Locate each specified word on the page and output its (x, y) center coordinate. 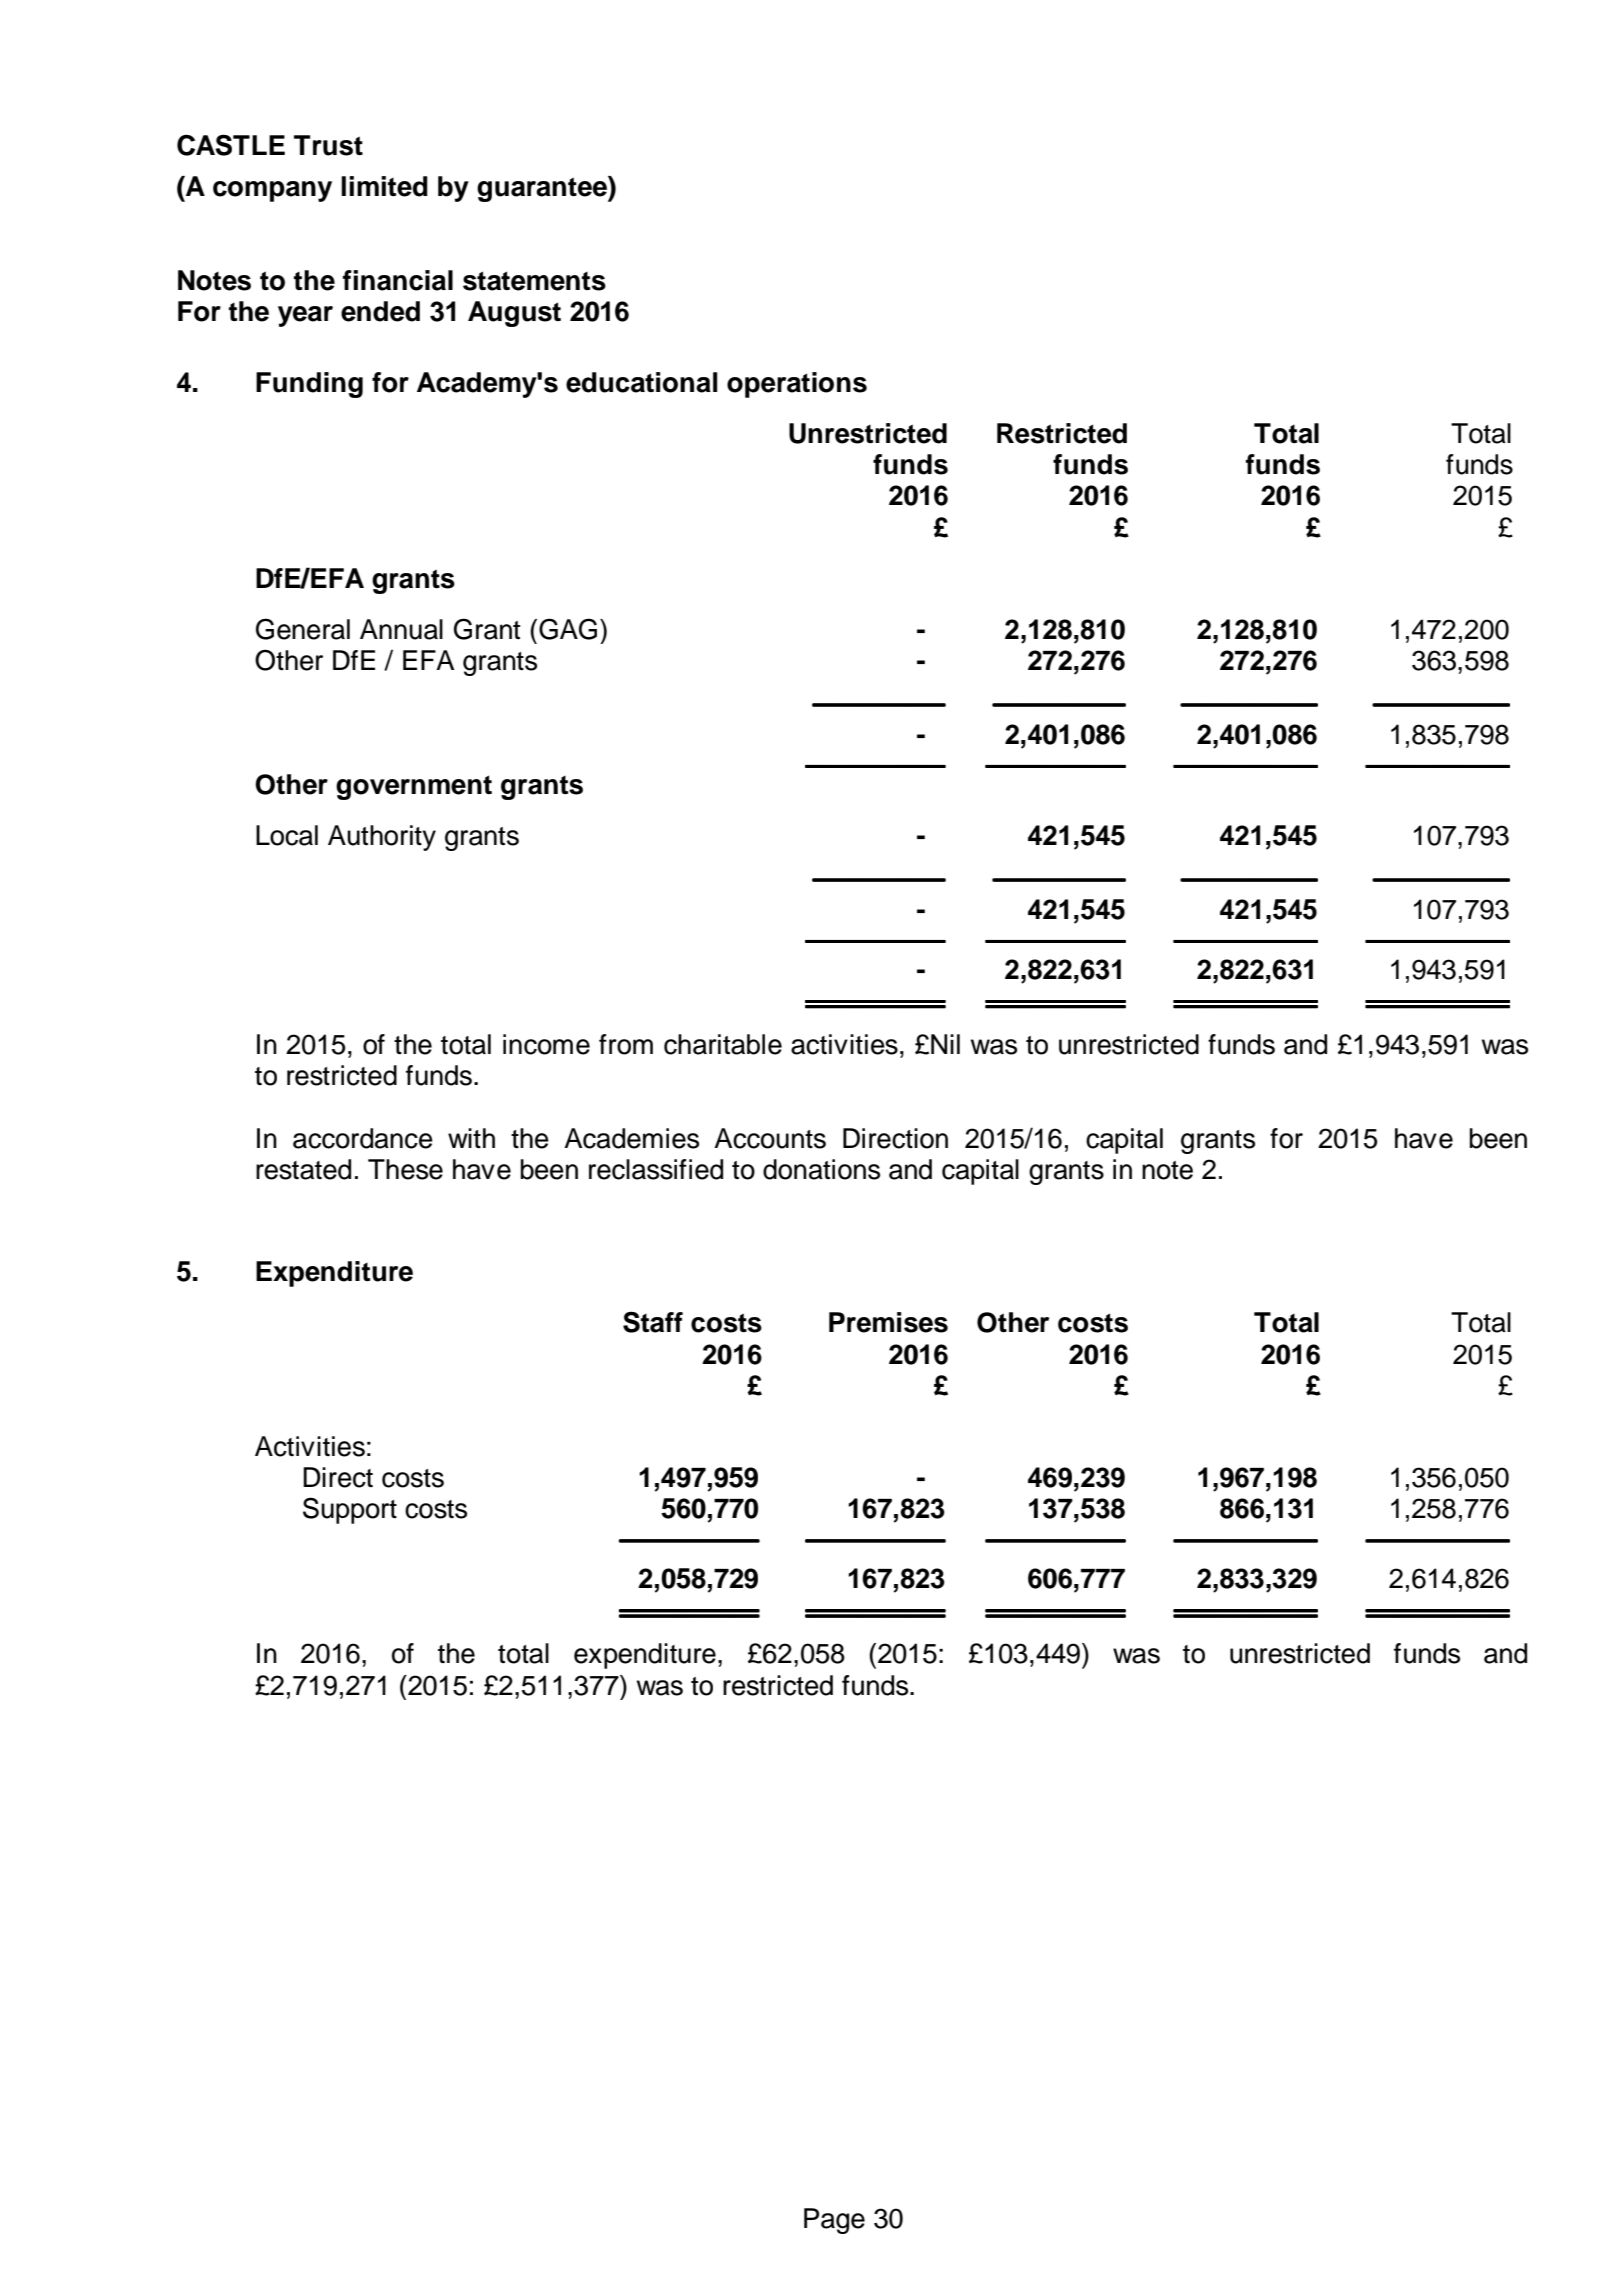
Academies (631, 1138)
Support (350, 1510)
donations (821, 1169)
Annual (401, 629)
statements (534, 281)
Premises (888, 1322)
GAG (568, 629)
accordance (363, 1138)
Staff (653, 1322)
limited (384, 186)
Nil (945, 1044)
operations (797, 385)
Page (834, 2221)
